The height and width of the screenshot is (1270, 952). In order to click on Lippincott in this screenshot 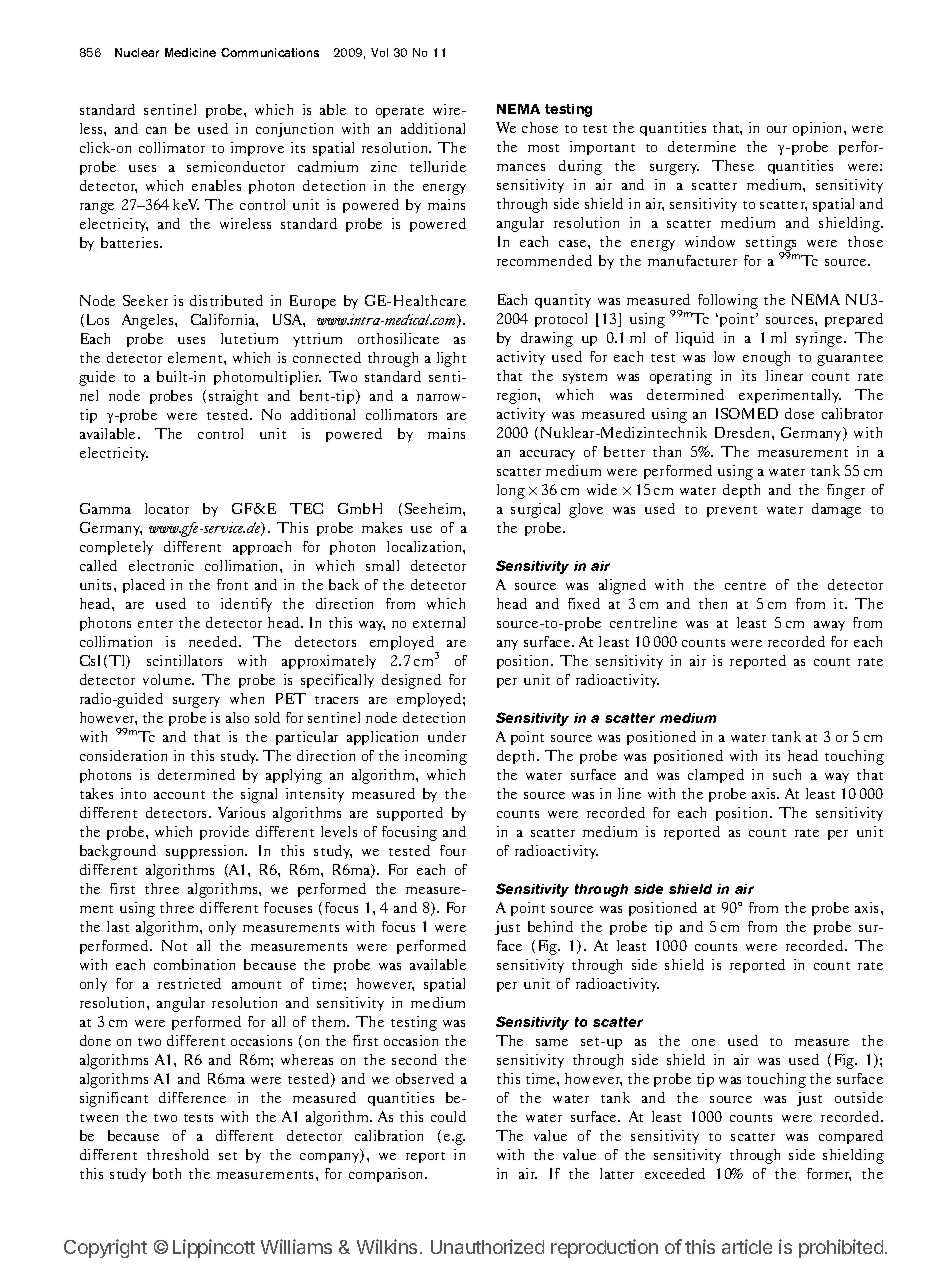, I will do `click(214, 1248)`.
